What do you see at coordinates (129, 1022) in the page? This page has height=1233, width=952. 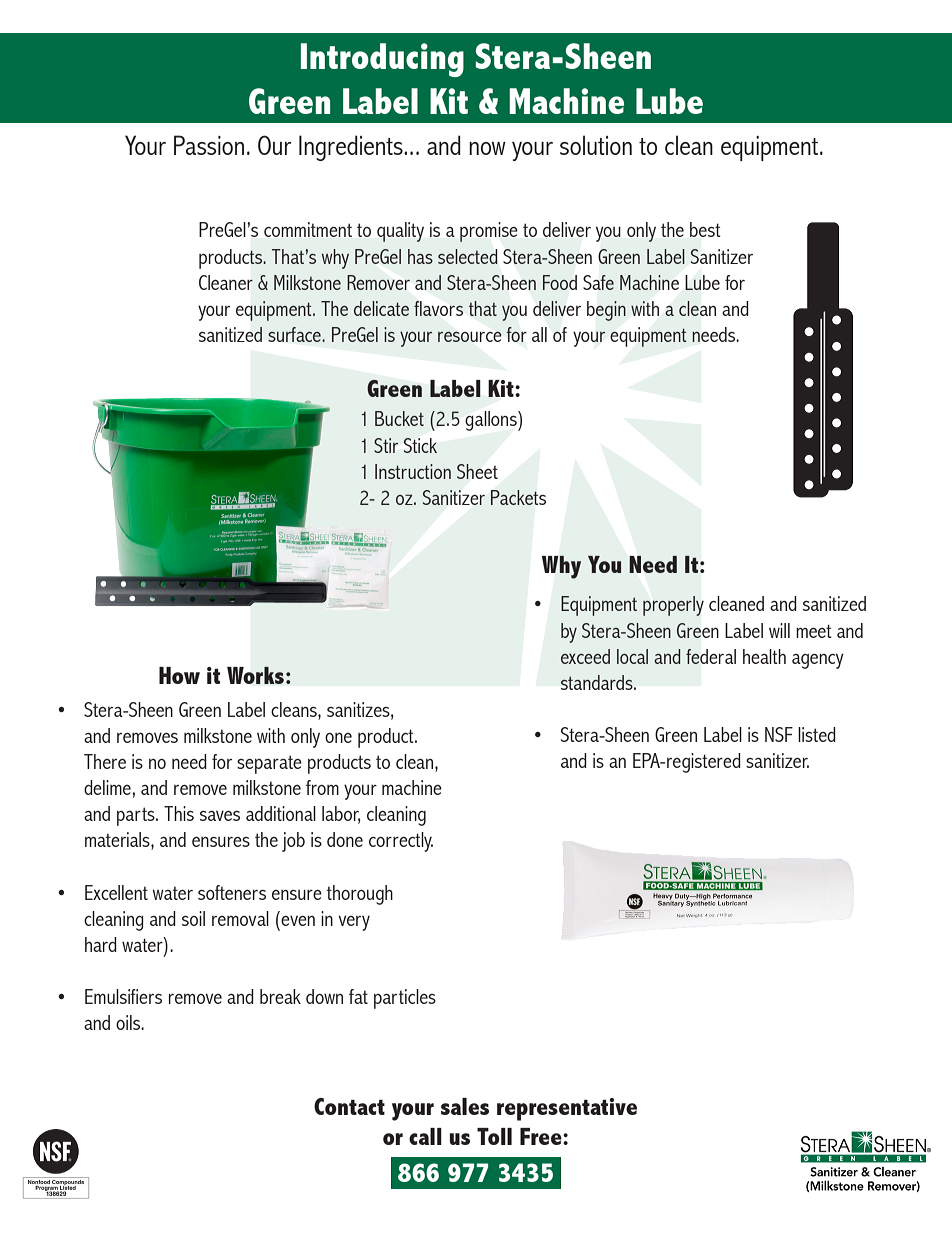 I see `oils` at bounding box center [129, 1022].
